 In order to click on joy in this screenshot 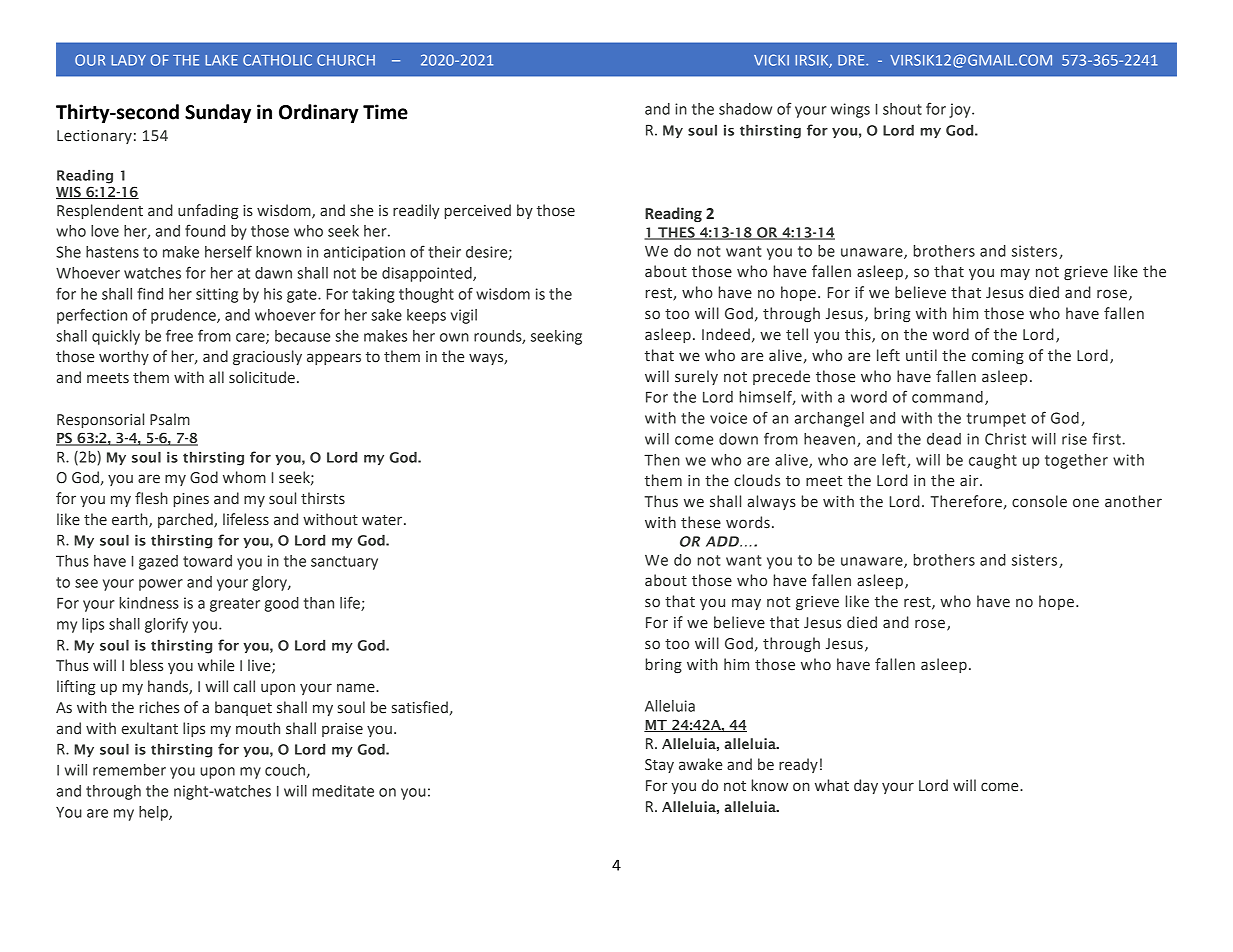, I will do `click(961, 110)`.
